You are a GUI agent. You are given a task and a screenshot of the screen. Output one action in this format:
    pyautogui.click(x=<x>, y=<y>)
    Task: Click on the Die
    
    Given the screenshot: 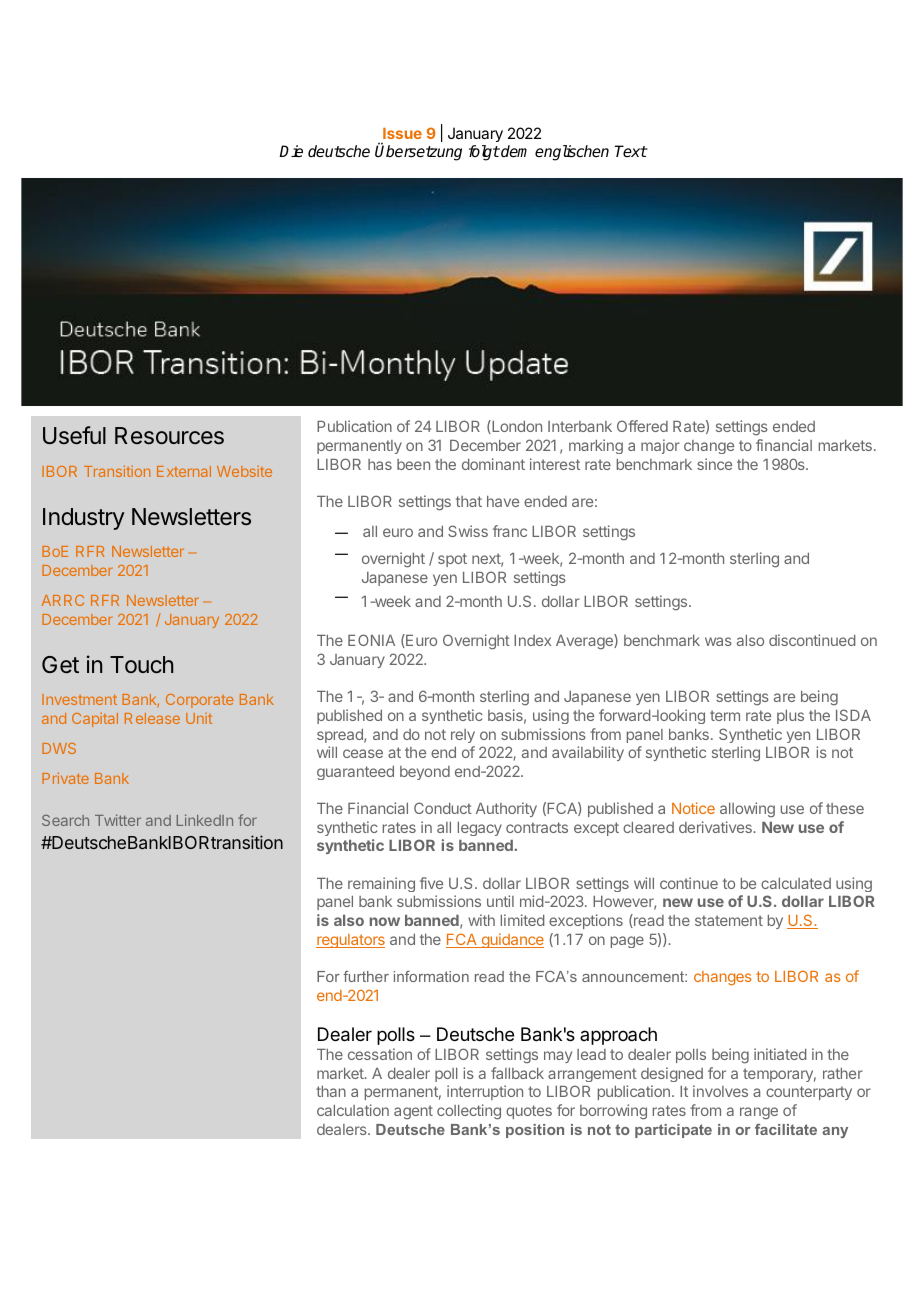 What is the action you would take?
    pyautogui.click(x=291, y=151)
